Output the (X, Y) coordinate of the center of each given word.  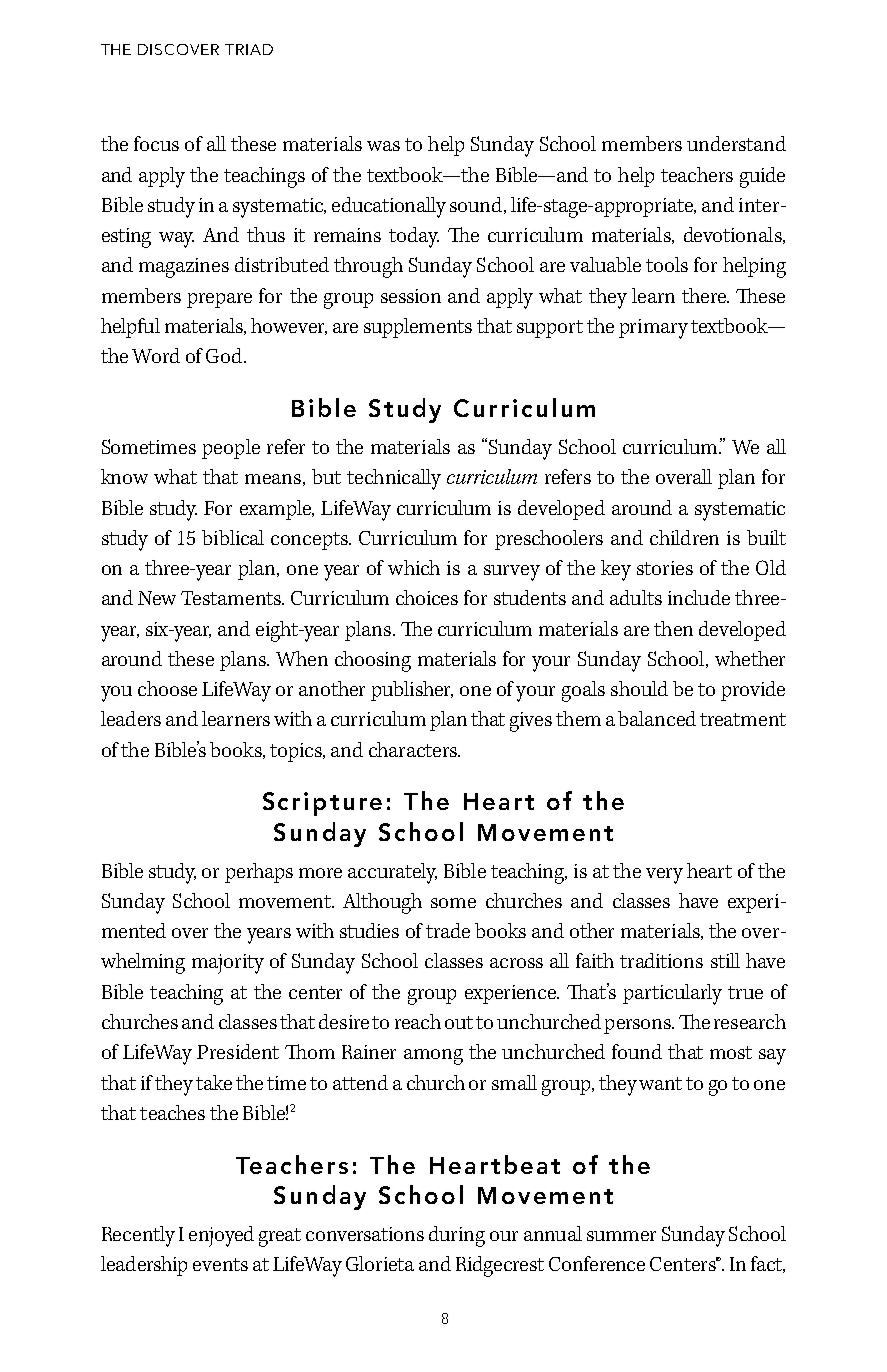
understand (736, 143)
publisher (412, 691)
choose (167, 688)
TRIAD (249, 49)
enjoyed (221, 1236)
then (673, 628)
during (457, 1236)
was (383, 146)
